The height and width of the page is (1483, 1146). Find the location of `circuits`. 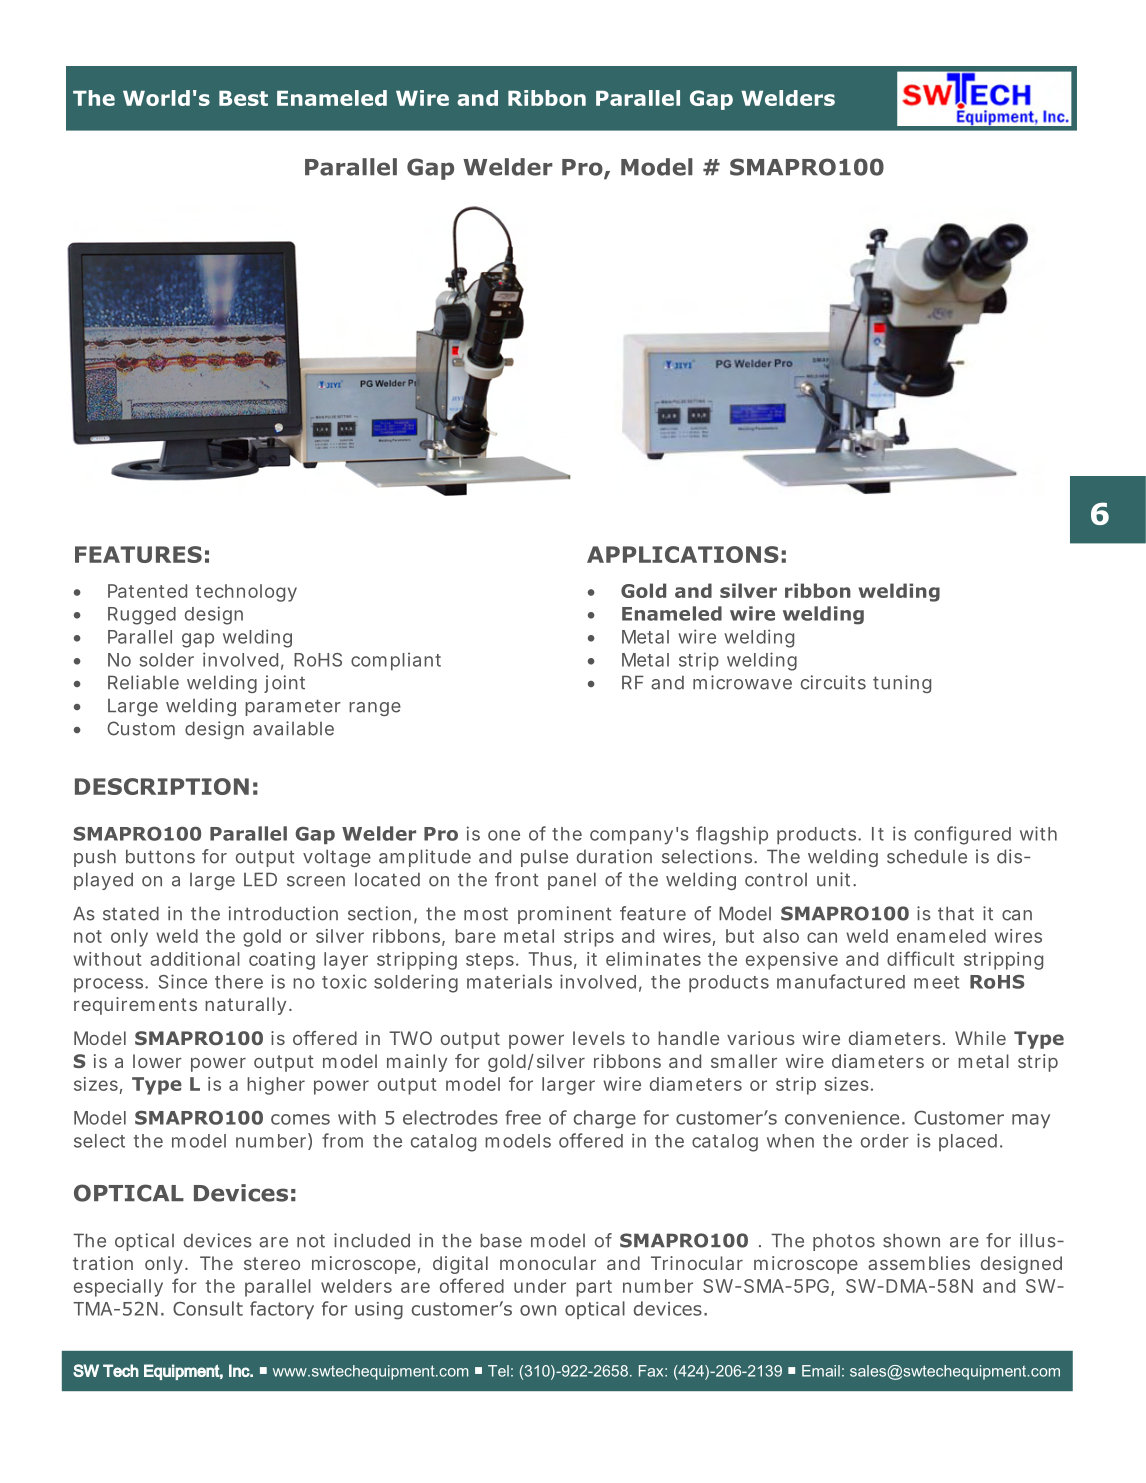

circuits is located at coordinates (833, 682).
